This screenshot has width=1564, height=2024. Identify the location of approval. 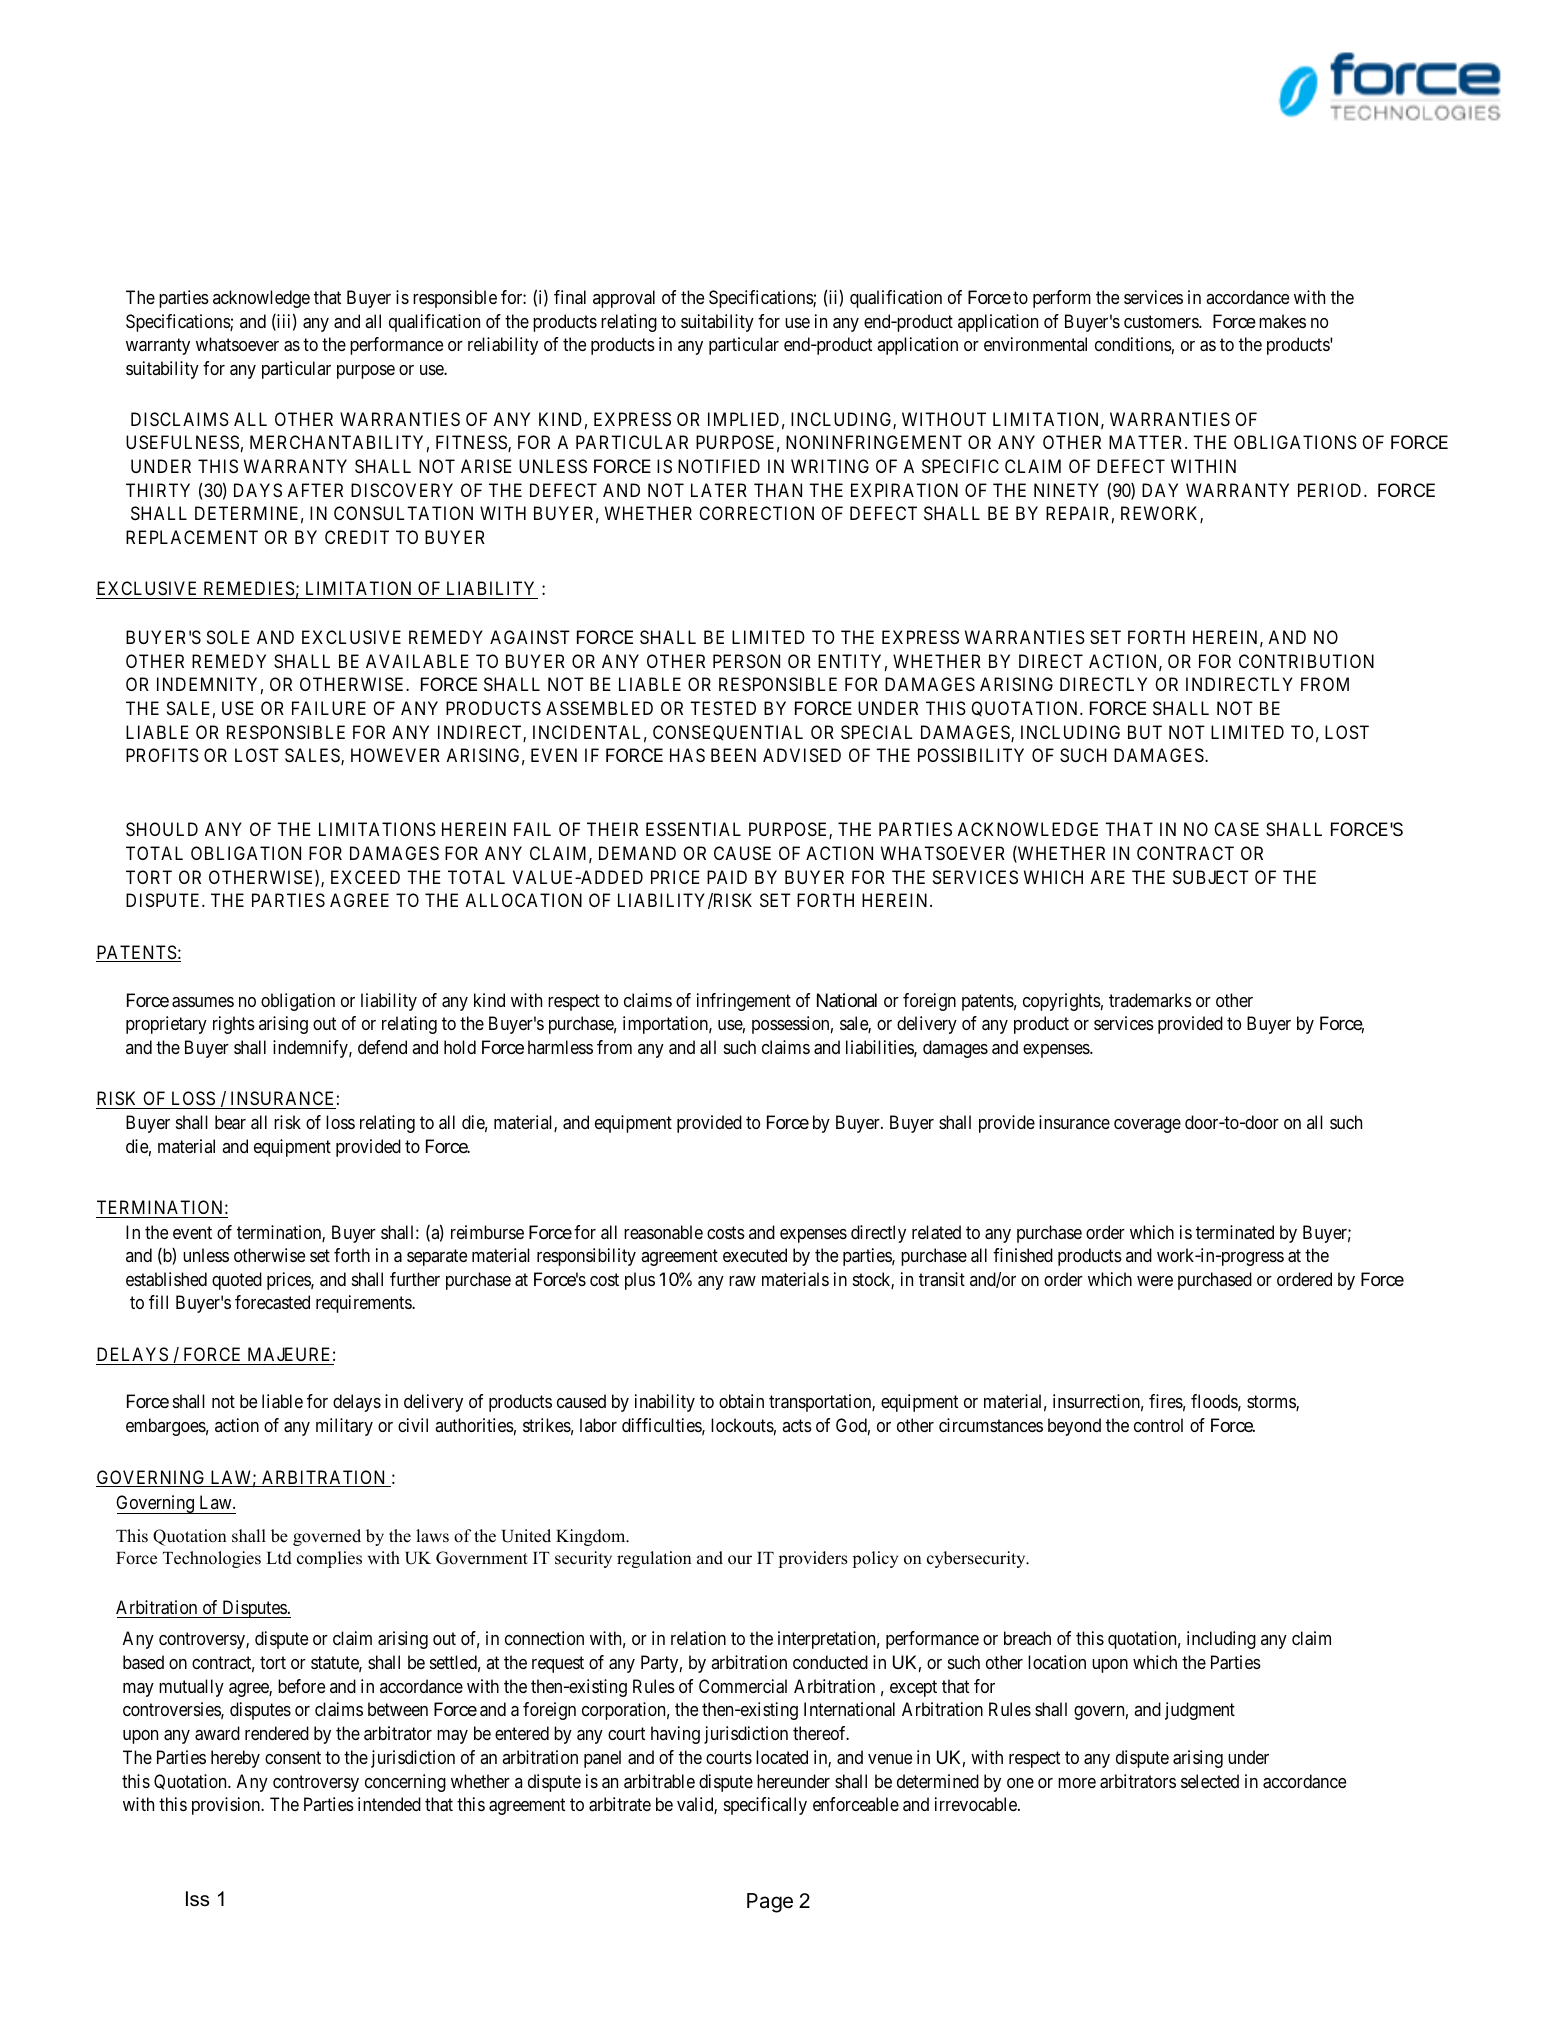
(624, 299).
